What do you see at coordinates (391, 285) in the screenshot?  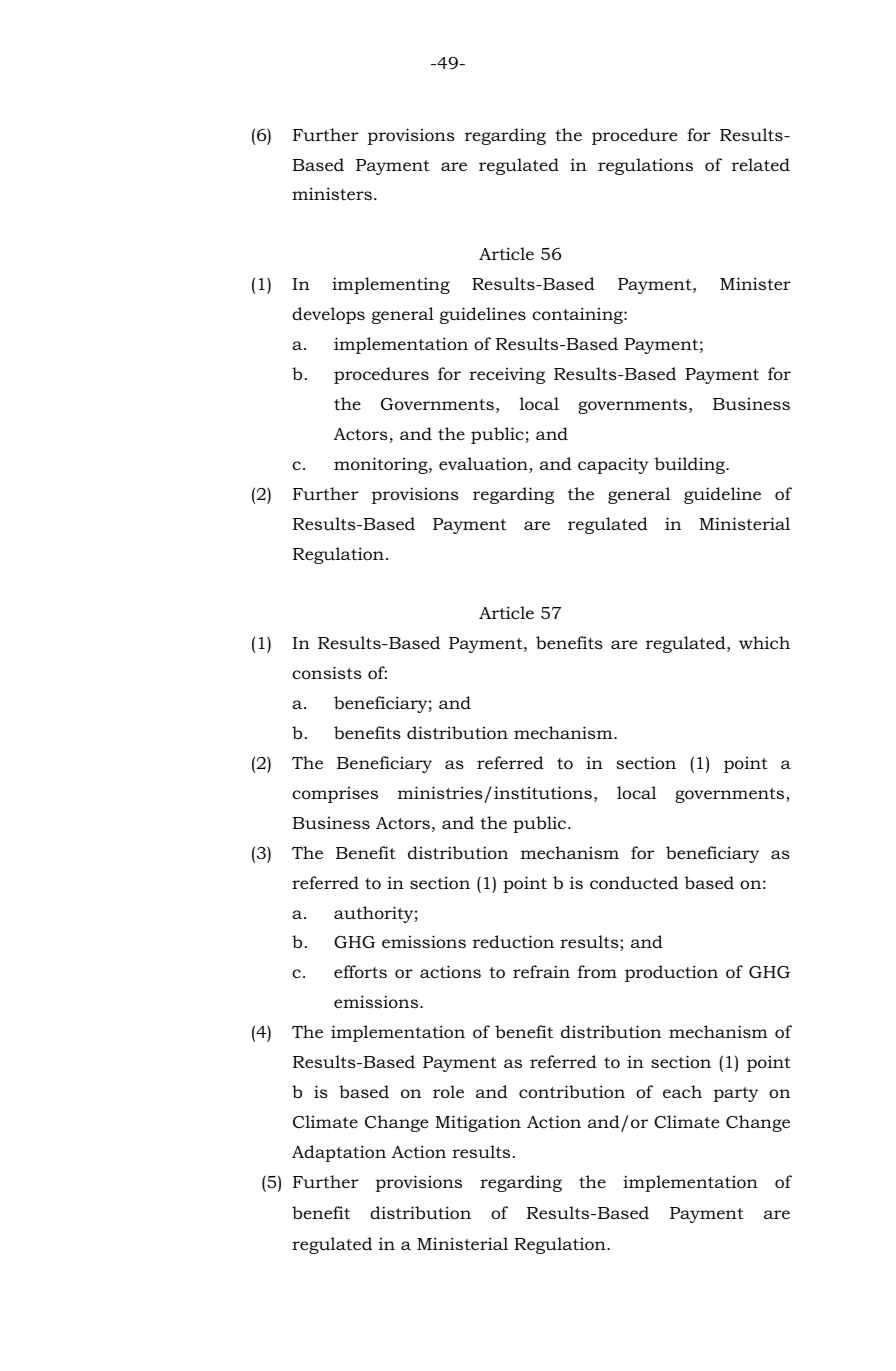 I see `implementing` at bounding box center [391, 285].
